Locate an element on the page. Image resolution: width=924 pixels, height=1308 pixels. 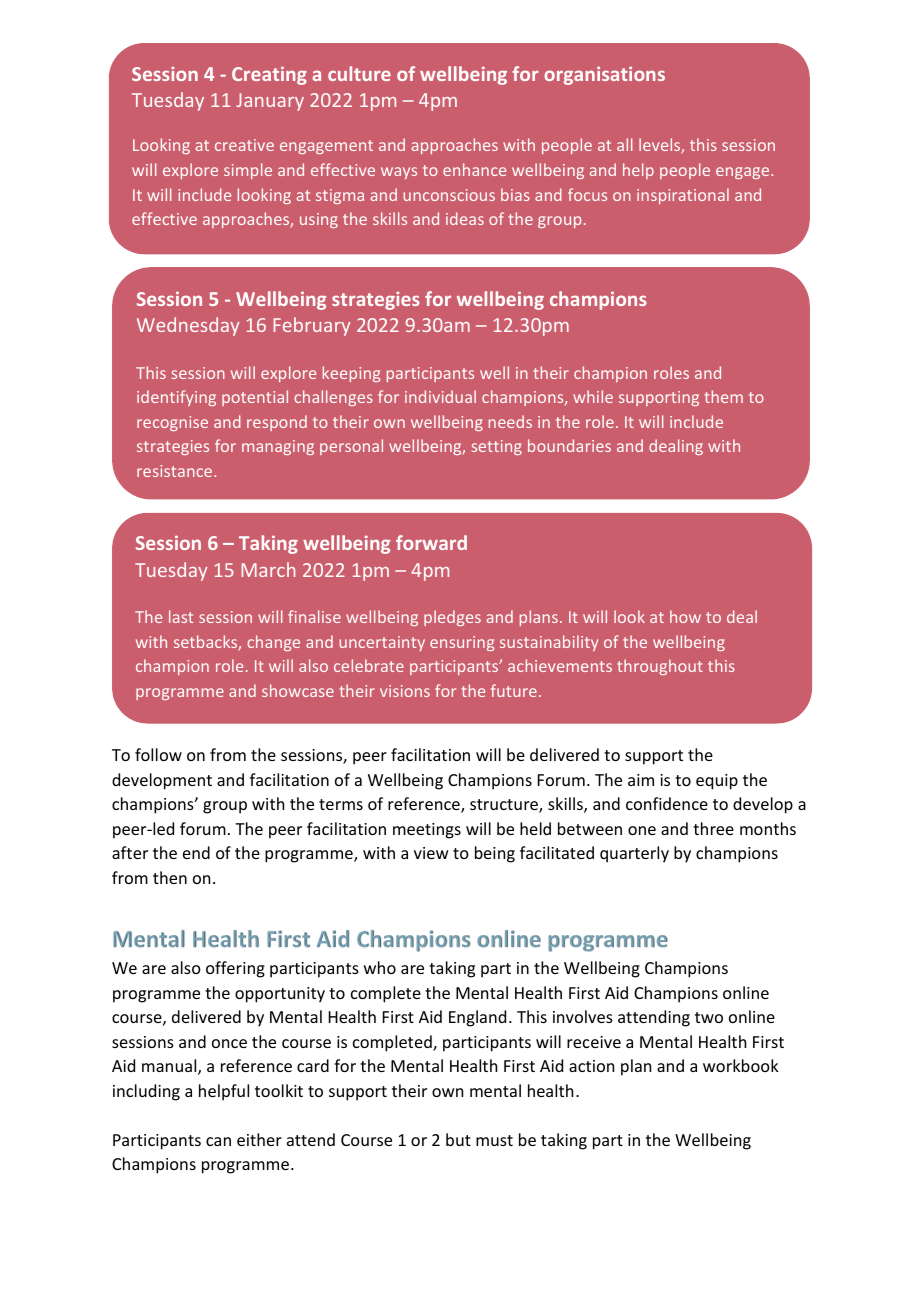
them is located at coordinates (723, 396).
